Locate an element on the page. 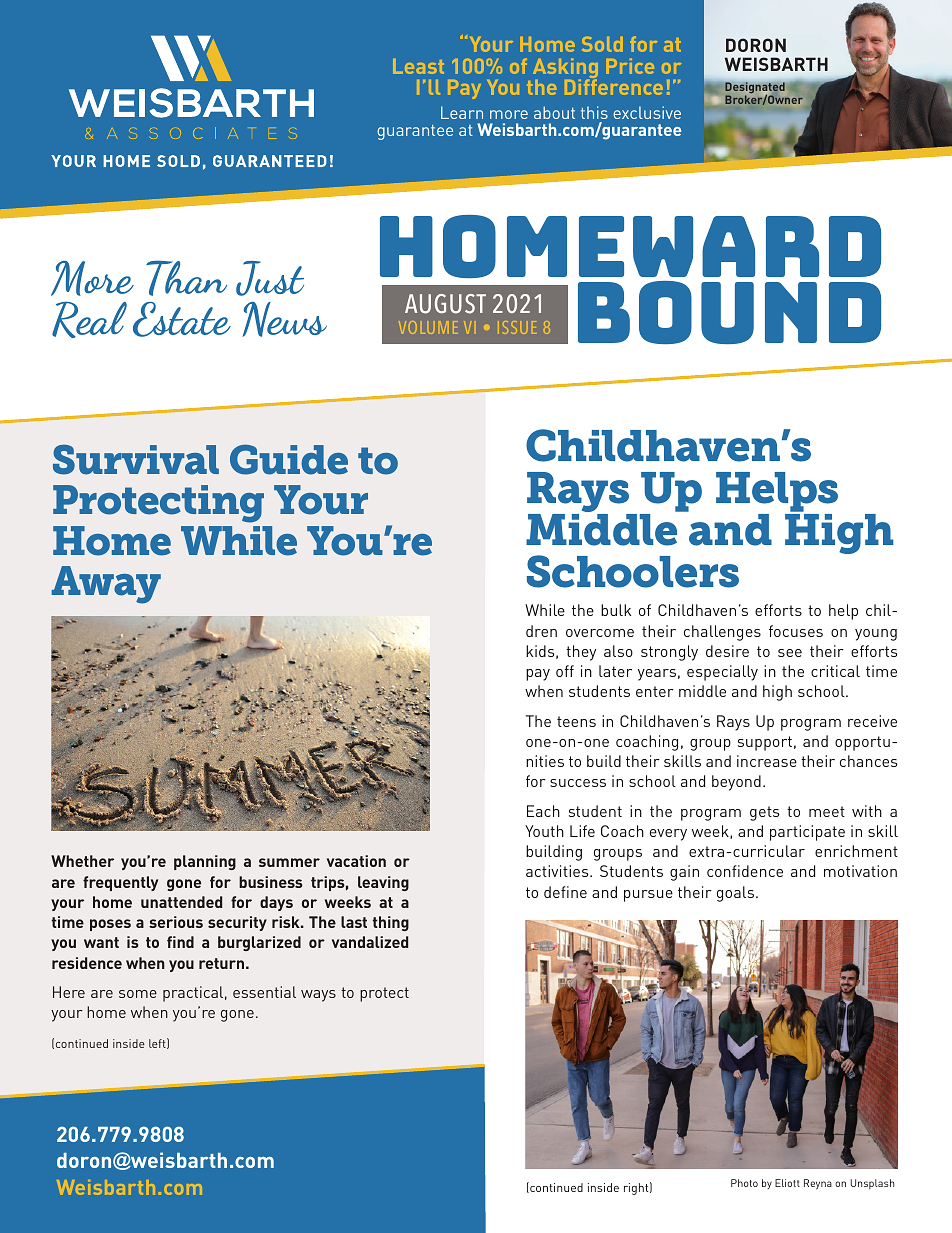 The image size is (952, 1233). Learn is located at coordinates (462, 112).
